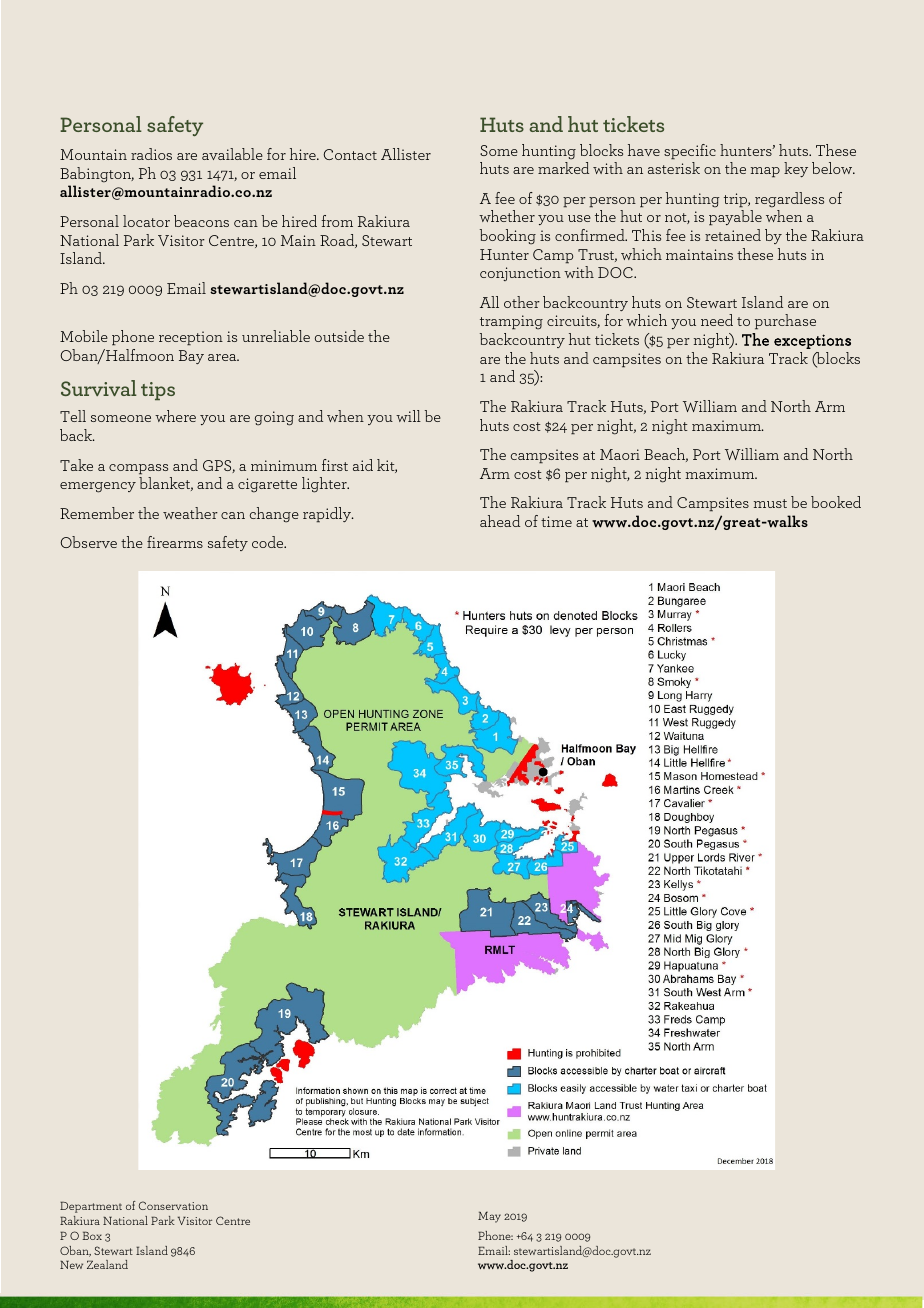  I want to click on Conservation, so click(173, 1205).
